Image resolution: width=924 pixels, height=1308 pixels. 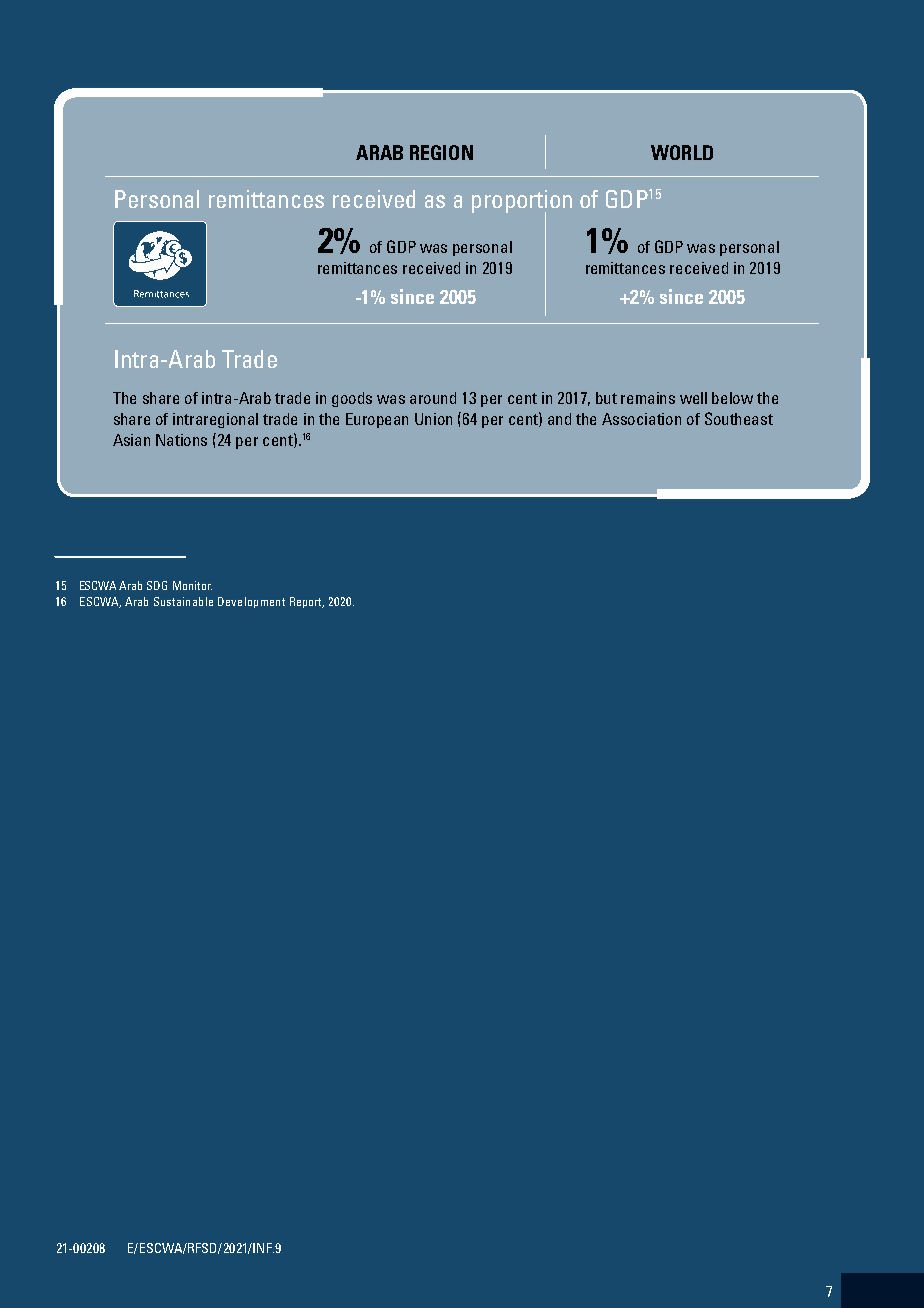 I want to click on WORLD, so click(x=682, y=152).
